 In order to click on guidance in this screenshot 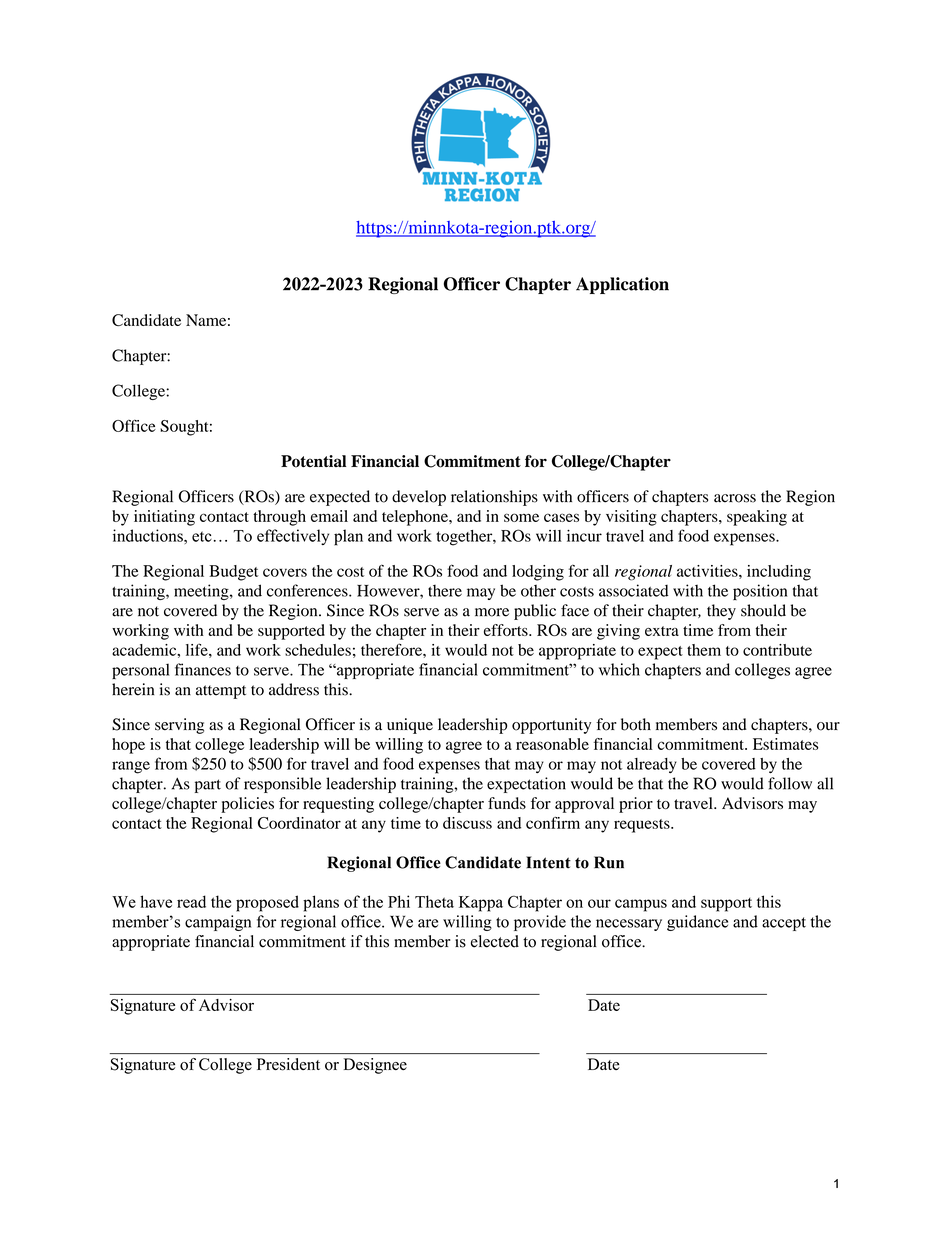, I will do `click(697, 923)`.
